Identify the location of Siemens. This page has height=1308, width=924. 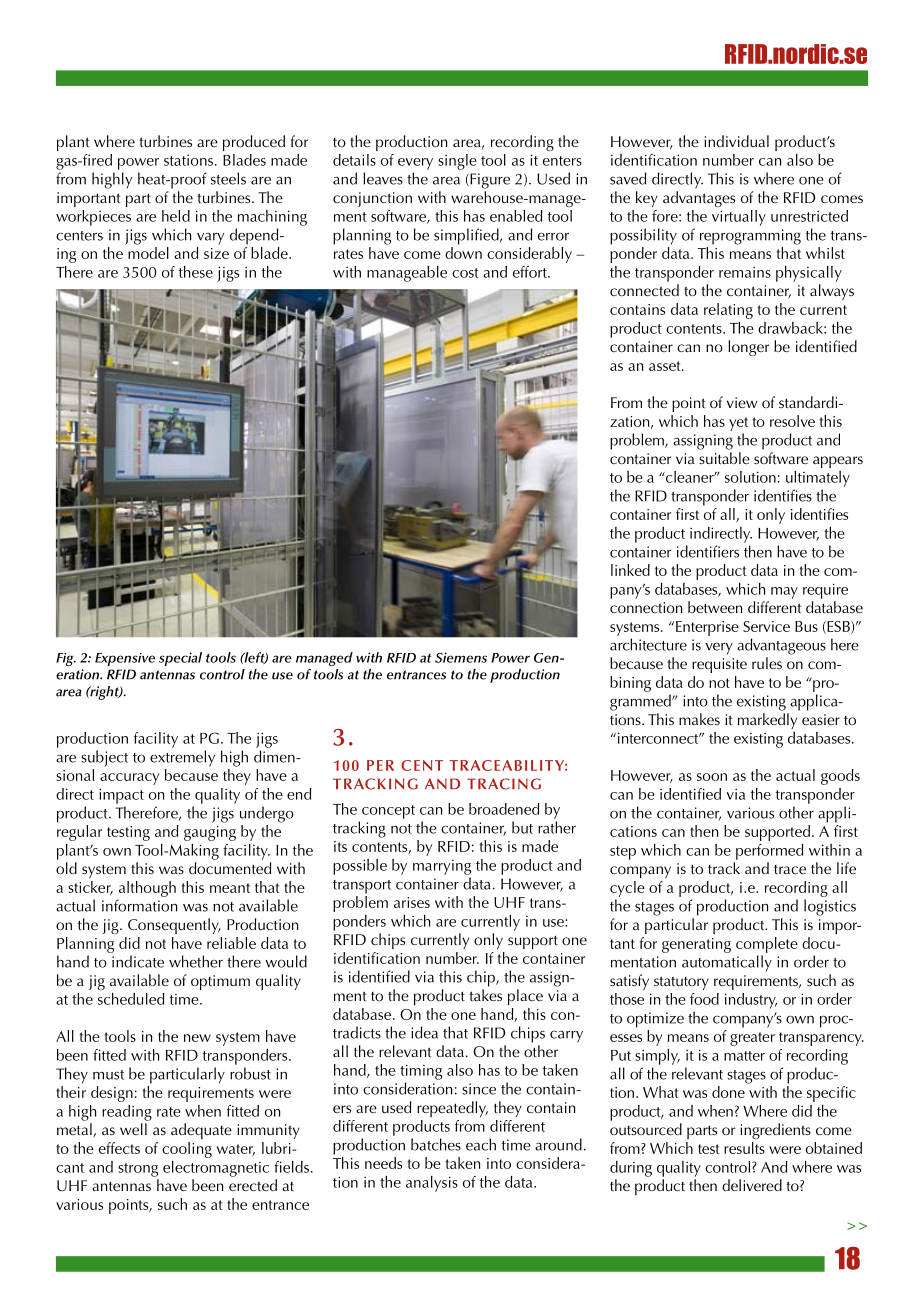
(461, 657).
